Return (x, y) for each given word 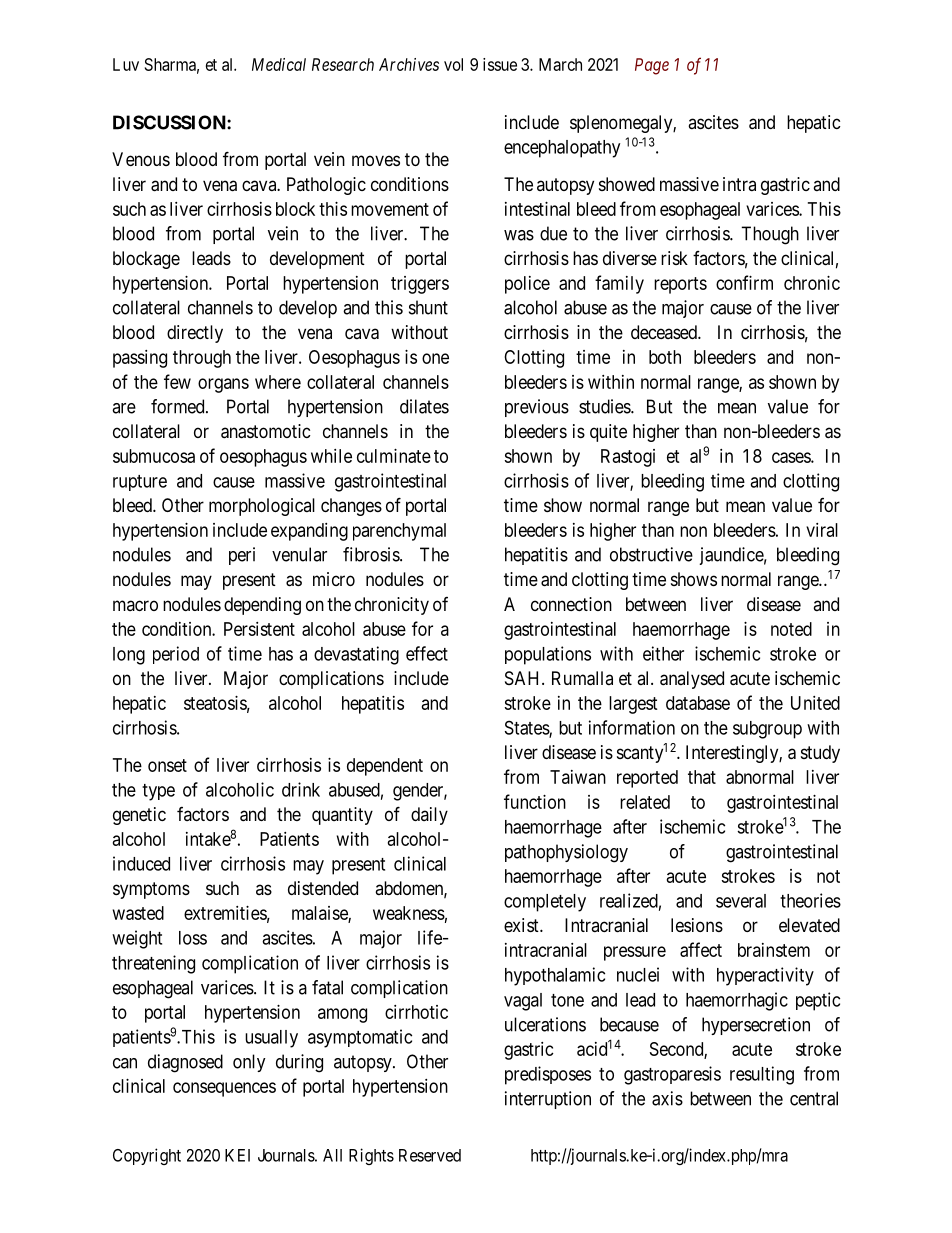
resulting (762, 1075)
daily (429, 816)
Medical (279, 64)
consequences (224, 1089)
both (665, 357)
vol (453, 64)
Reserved (430, 1155)
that (702, 777)
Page (652, 66)
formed (179, 406)
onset (167, 765)
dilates (424, 406)
